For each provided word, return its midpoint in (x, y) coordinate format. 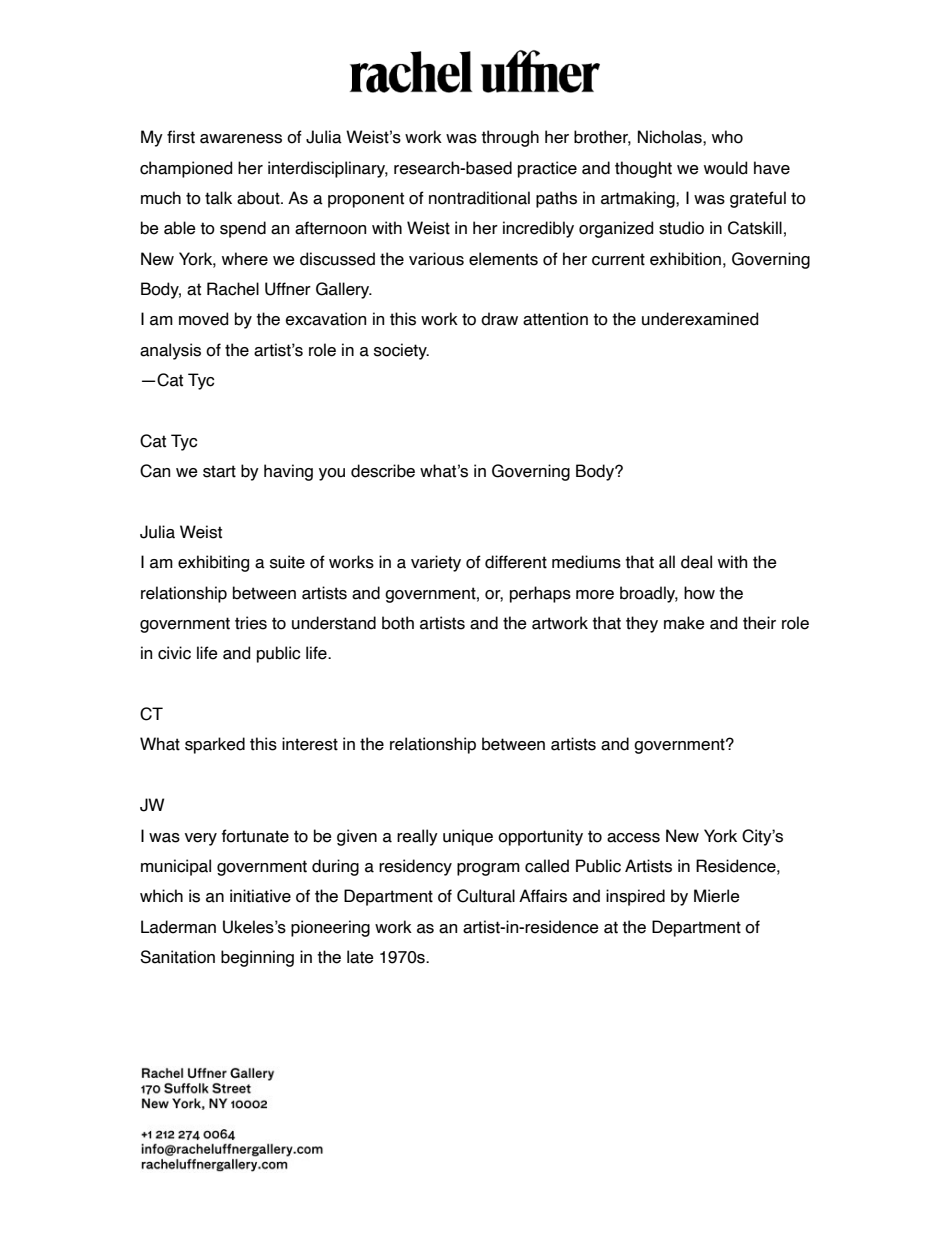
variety (436, 563)
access (633, 838)
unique (468, 837)
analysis (170, 351)
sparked (215, 745)
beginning (257, 958)
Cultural (486, 896)
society (401, 351)
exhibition (685, 259)
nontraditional (479, 198)
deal (696, 562)
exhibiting (213, 563)
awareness (241, 139)
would (725, 168)
